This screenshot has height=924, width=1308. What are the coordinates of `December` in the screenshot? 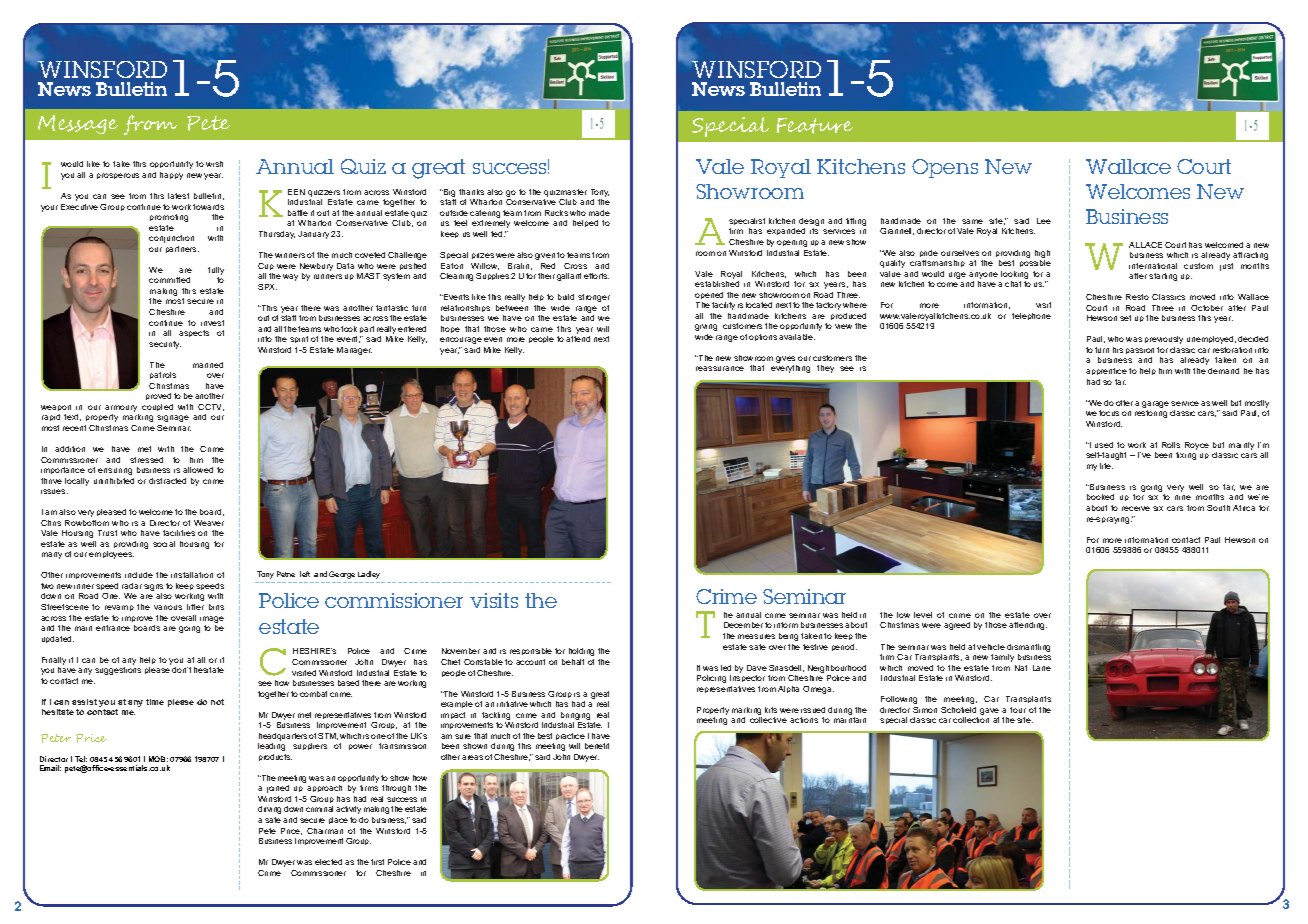 It's located at (743, 625).
